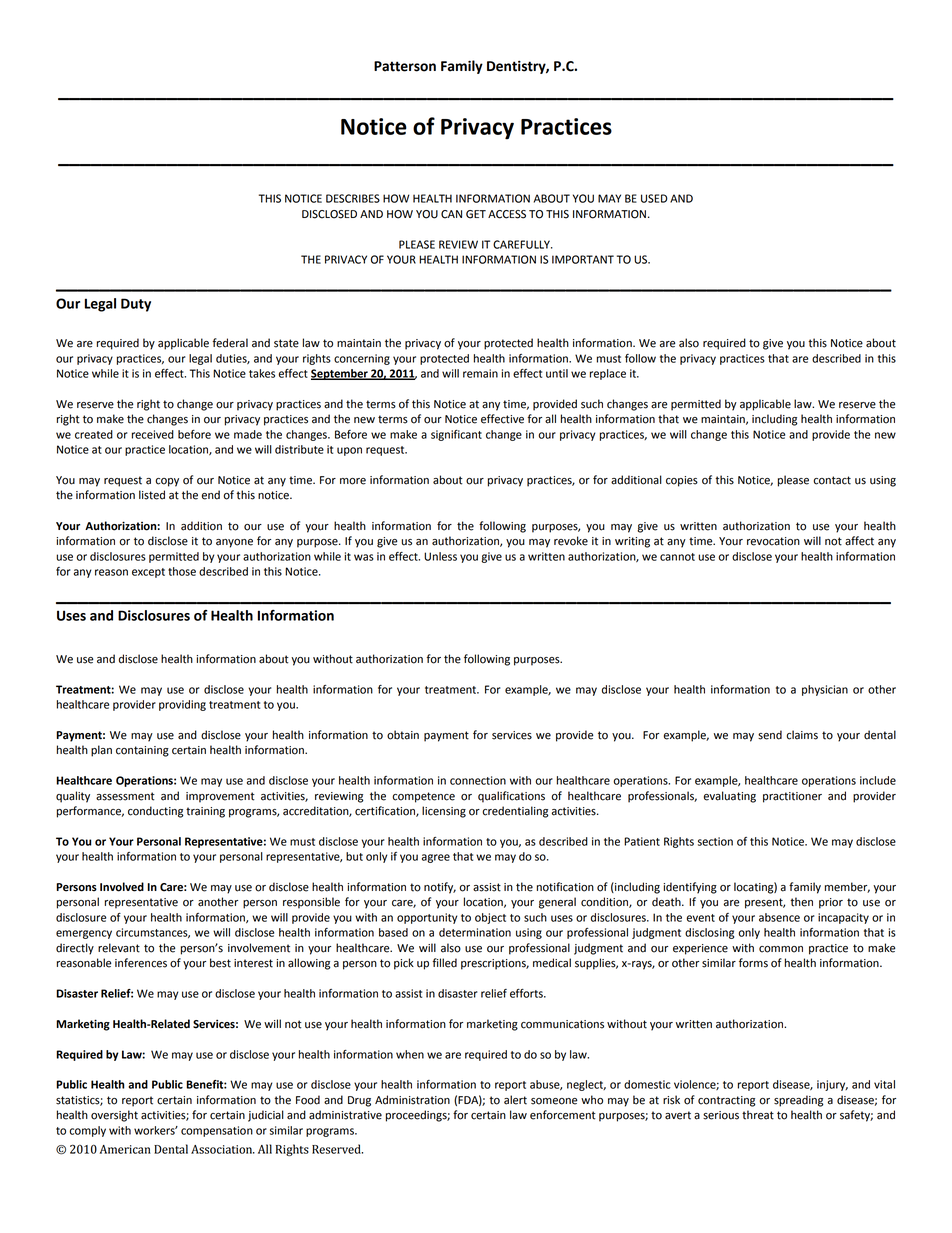  Describe the element at coordinates (122, 887) in the screenshot. I see `Involved` at that location.
